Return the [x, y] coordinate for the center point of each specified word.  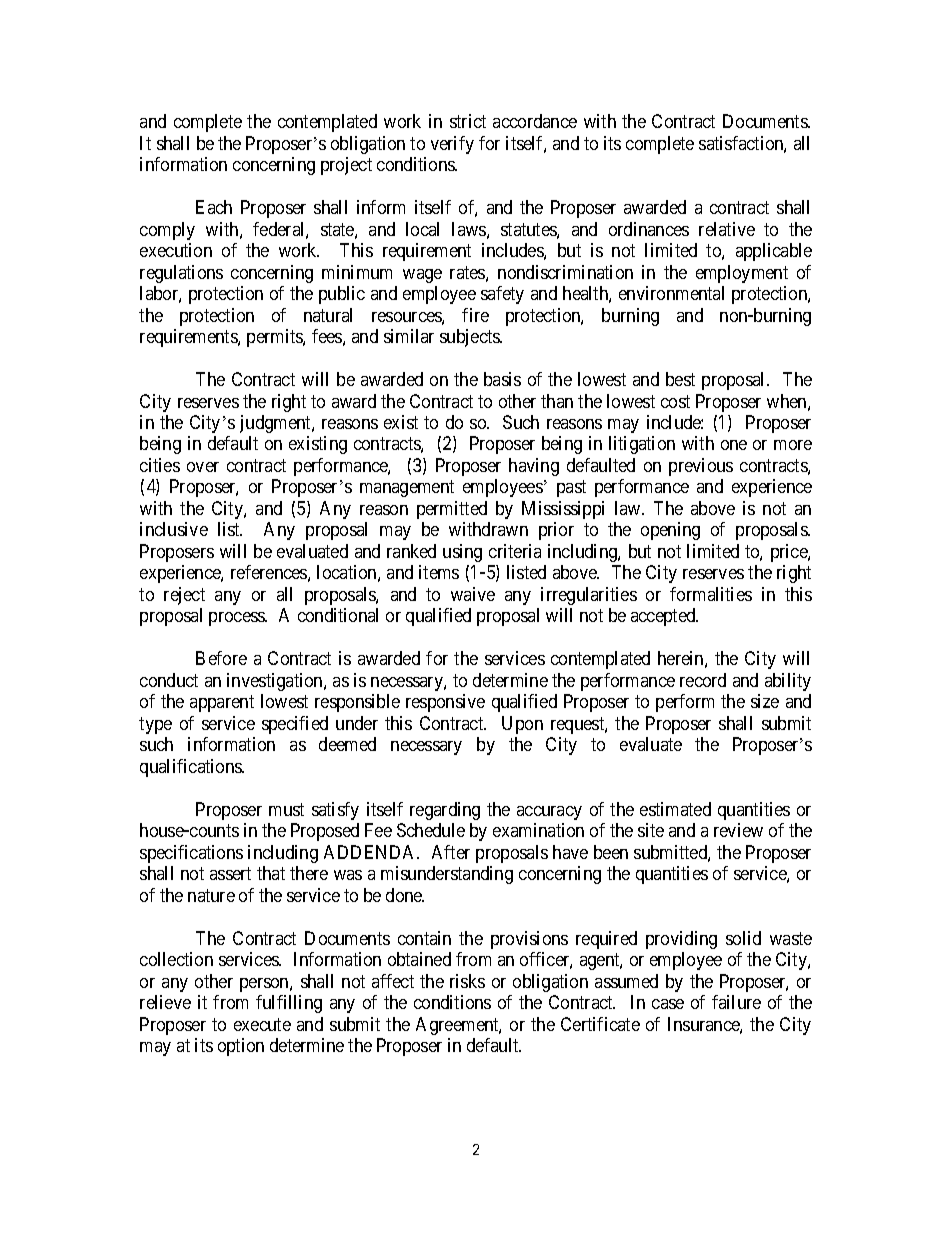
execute [262, 1024]
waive [473, 594]
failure [736, 1002]
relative [727, 229]
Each [214, 207]
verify [452, 145]
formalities [711, 594]
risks [467, 981]
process [238, 619]
